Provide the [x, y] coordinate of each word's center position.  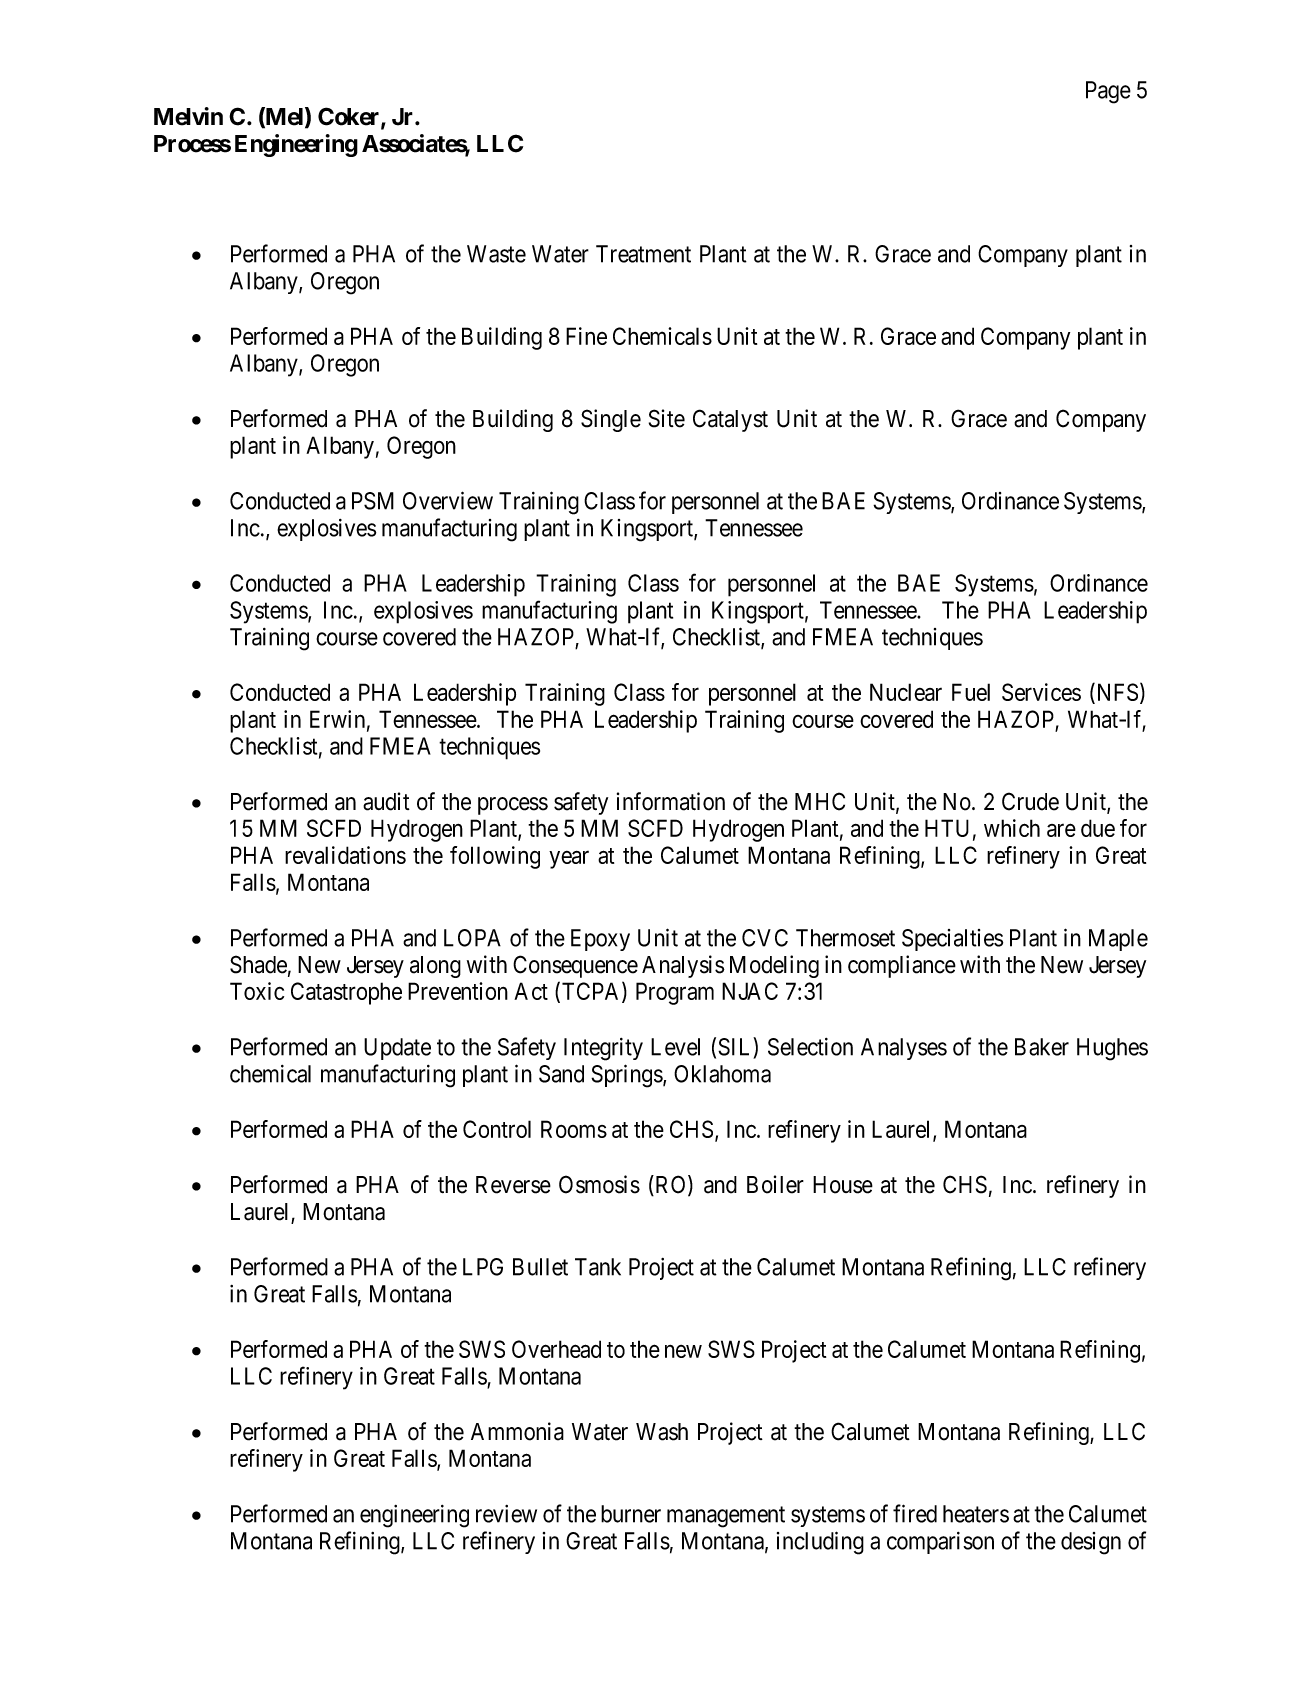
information [671, 801]
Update [397, 1049]
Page [1108, 92]
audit [386, 801]
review [506, 1514]
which [1012, 828]
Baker [1042, 1047]
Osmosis [599, 1184]
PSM [373, 501]
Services [1041, 692]
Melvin [188, 116]
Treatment [643, 254]
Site [667, 418]
